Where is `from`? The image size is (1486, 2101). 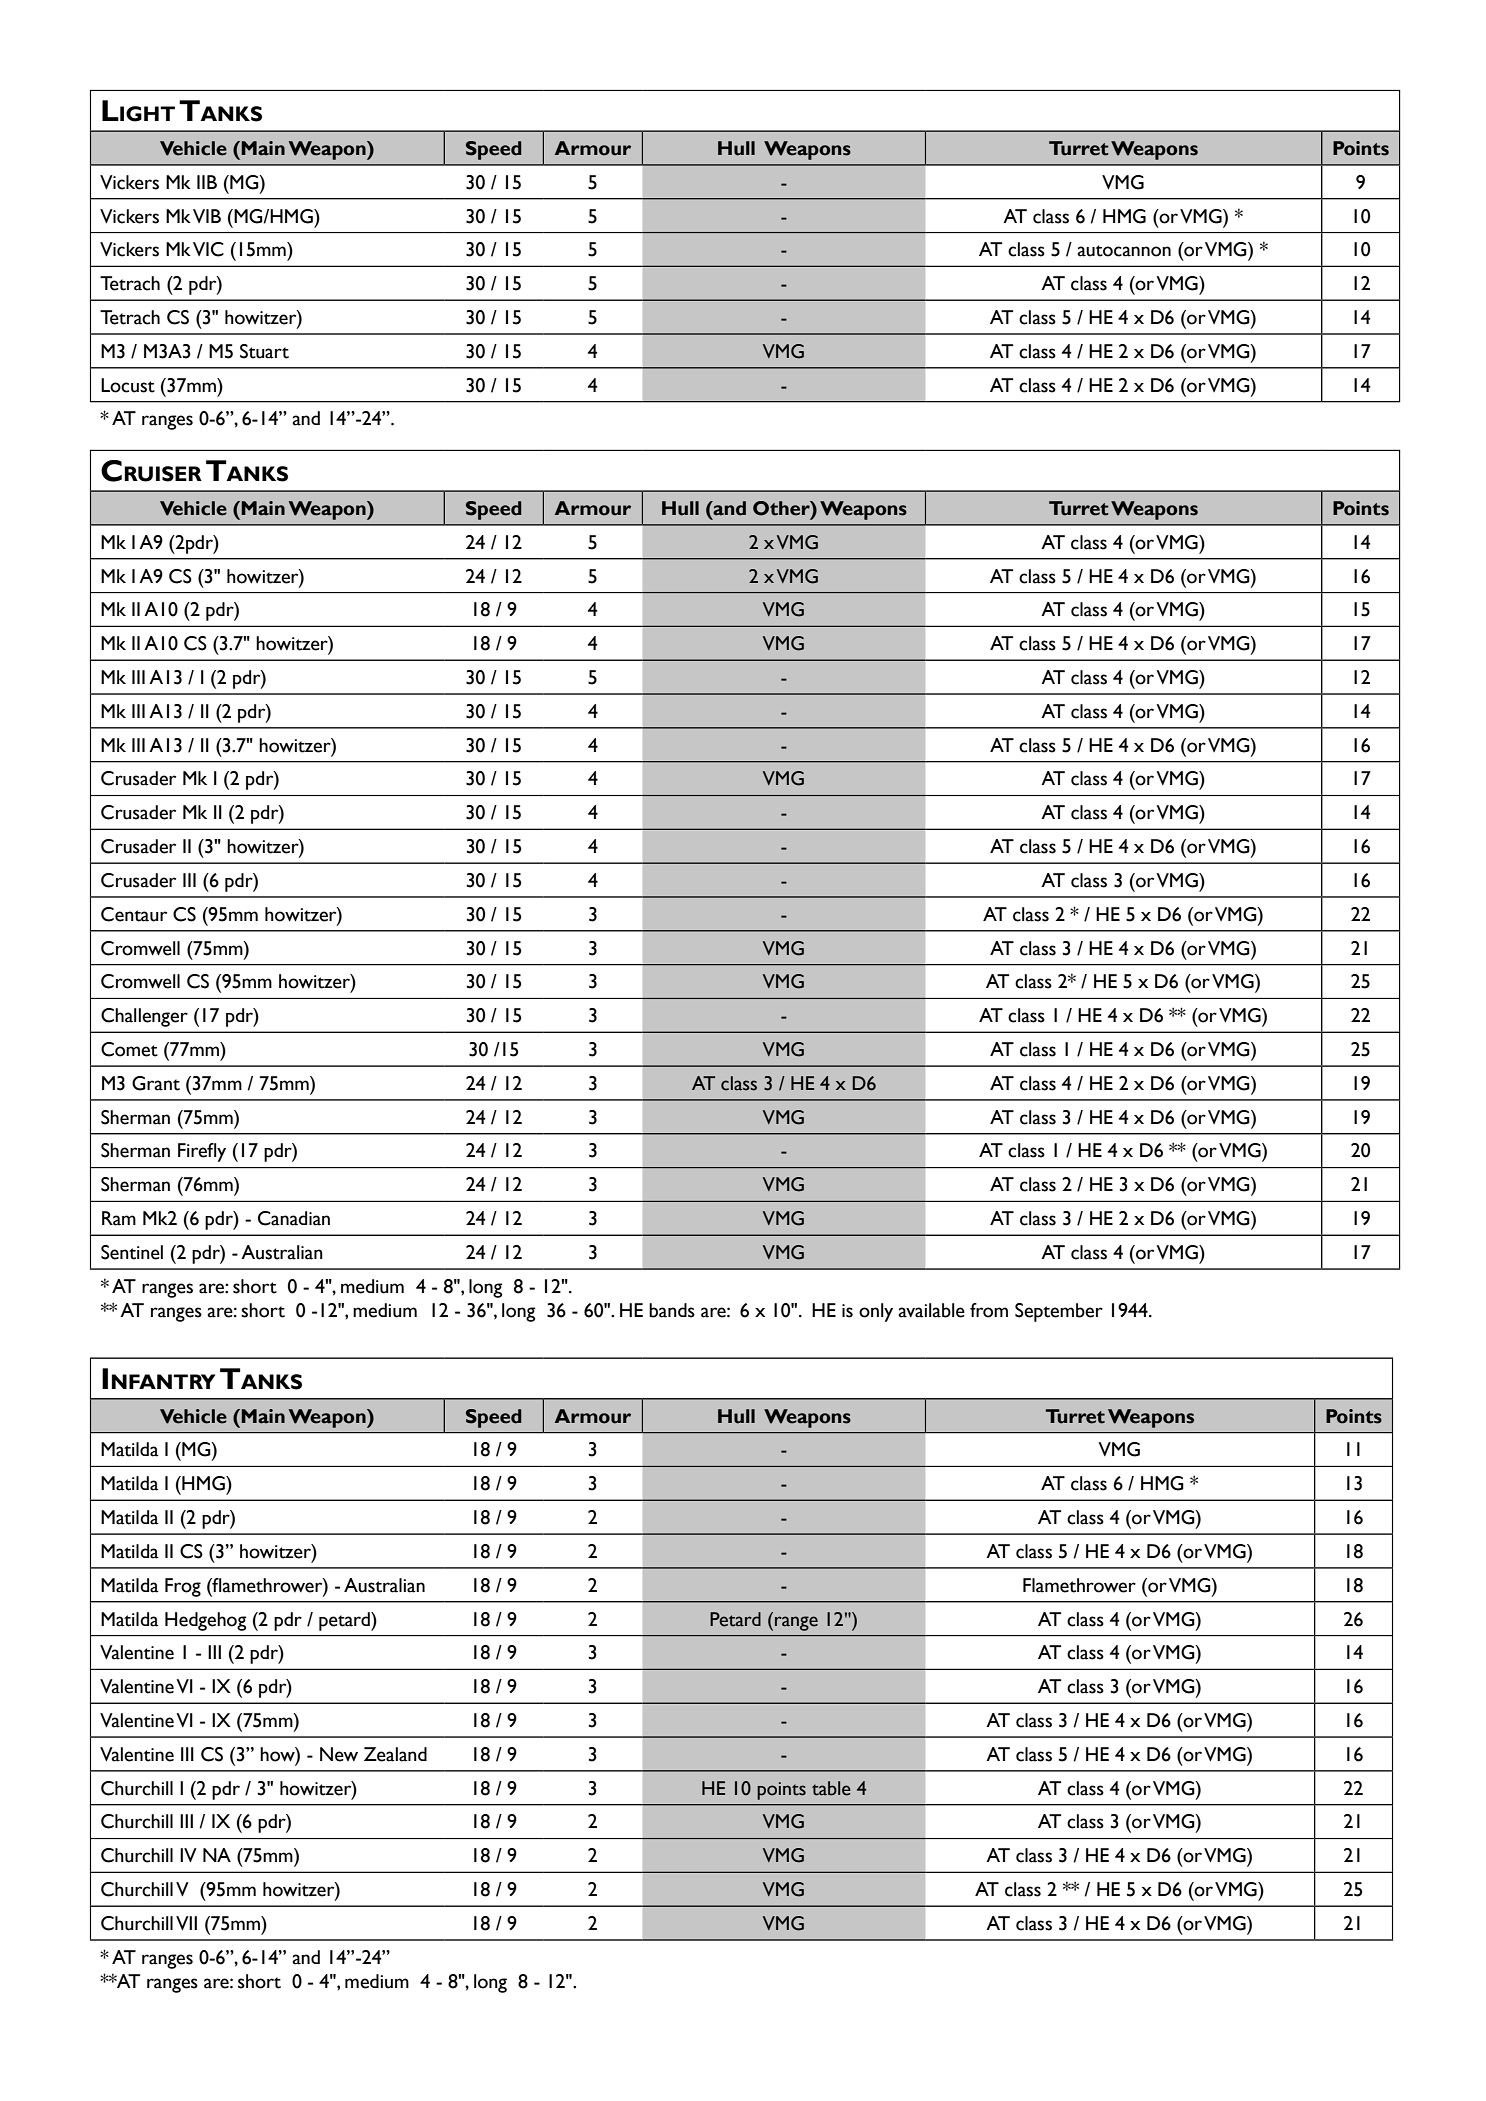
from is located at coordinates (989, 1310).
